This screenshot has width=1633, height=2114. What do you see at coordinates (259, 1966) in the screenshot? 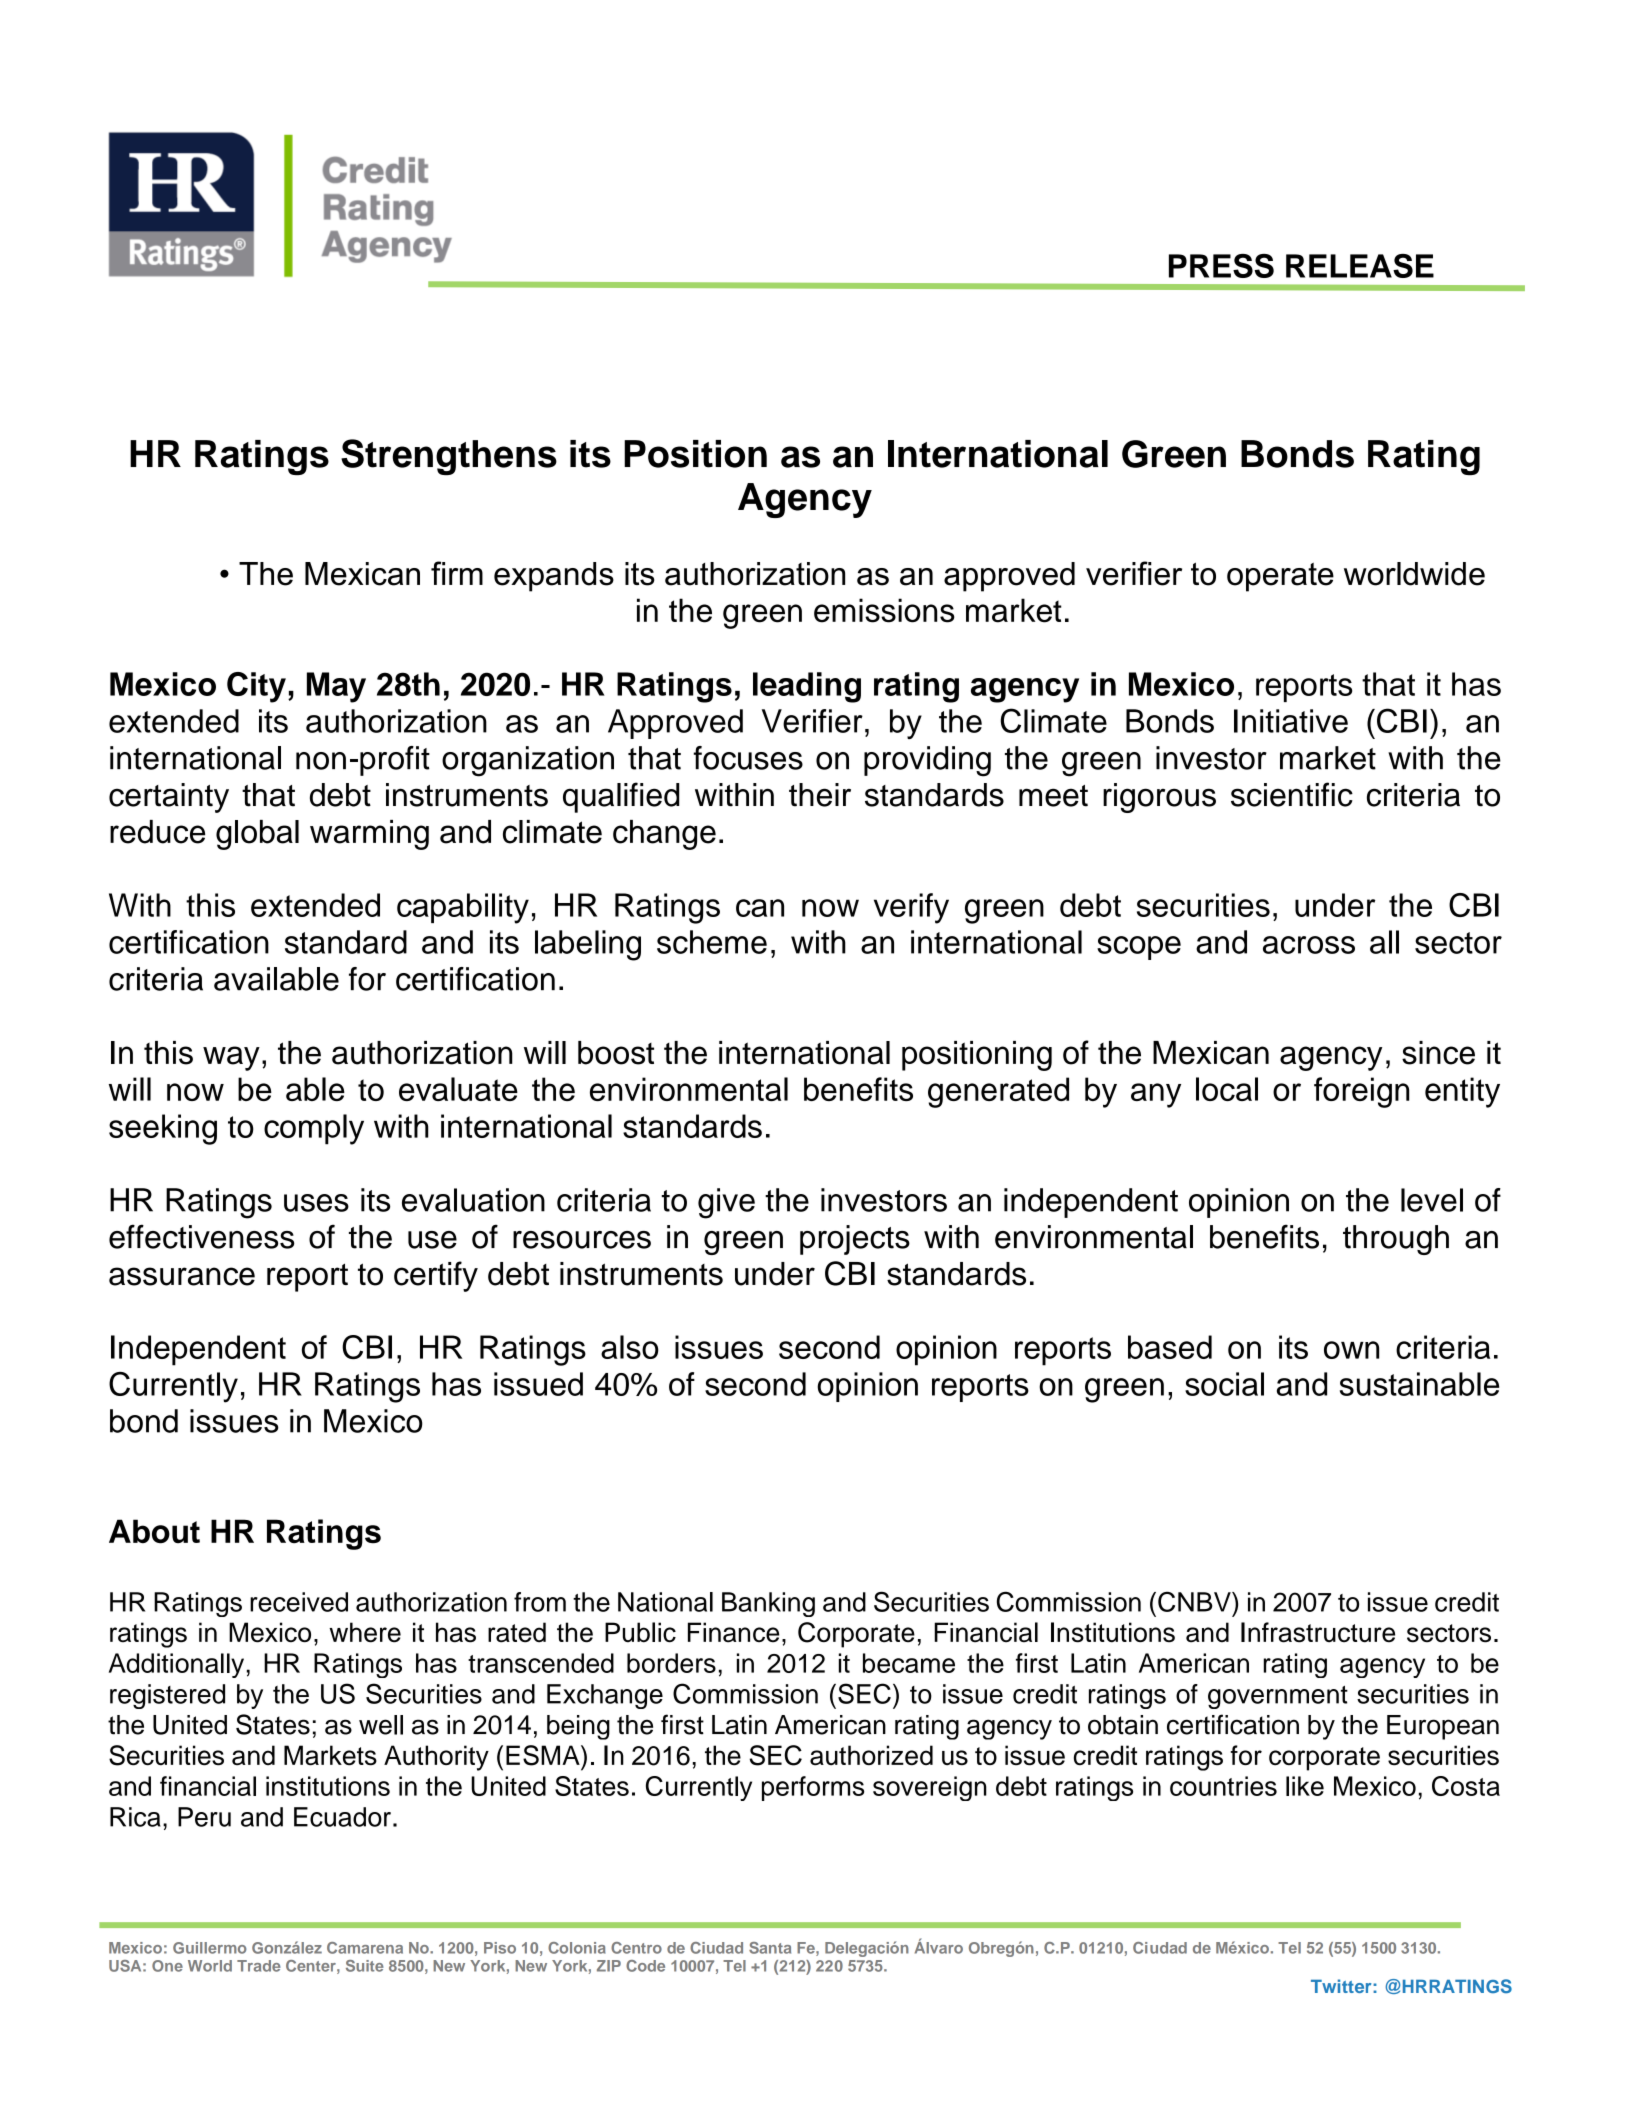
I see `Trade` at bounding box center [259, 1966].
